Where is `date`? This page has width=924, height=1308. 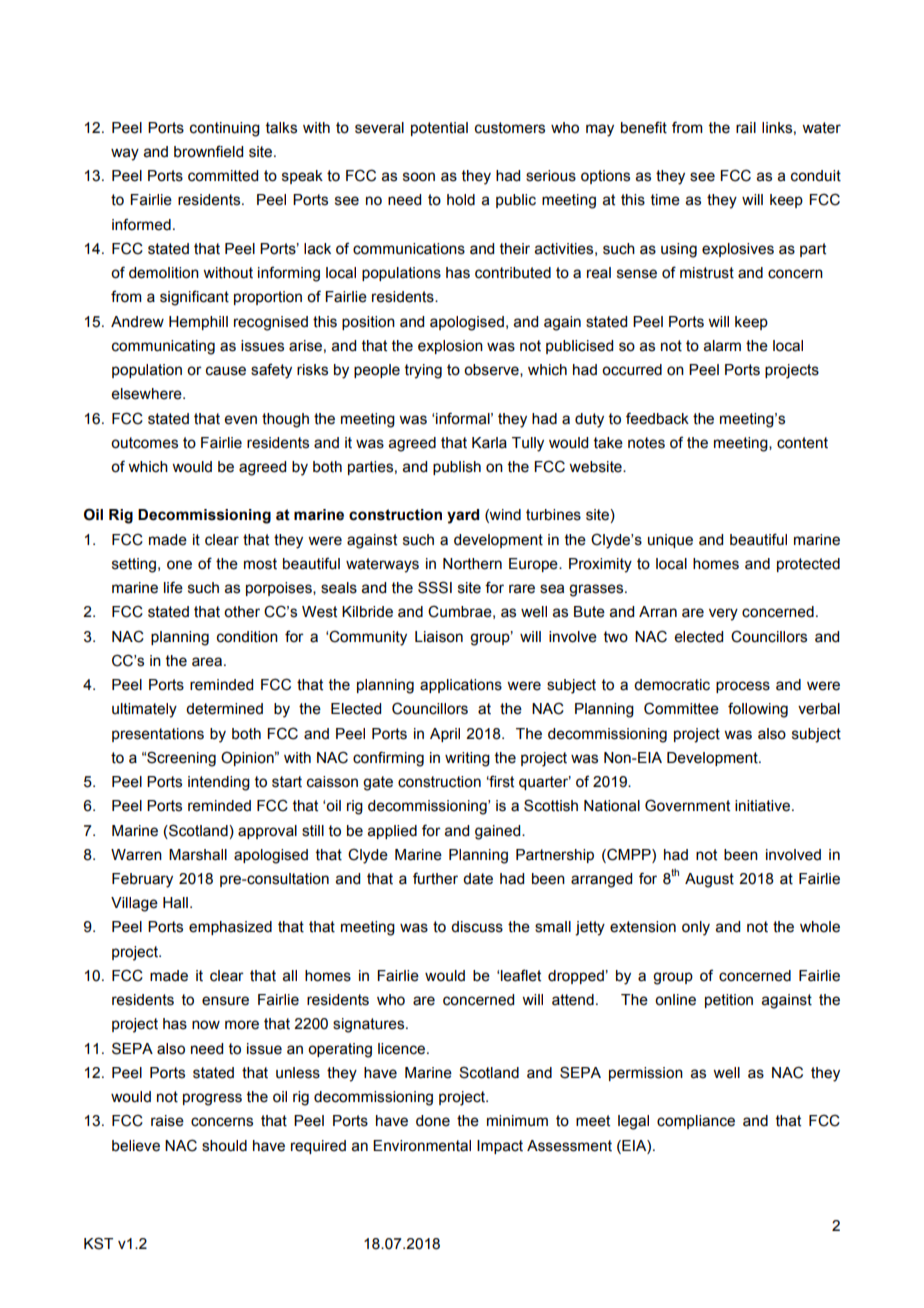
date is located at coordinates (478, 879).
